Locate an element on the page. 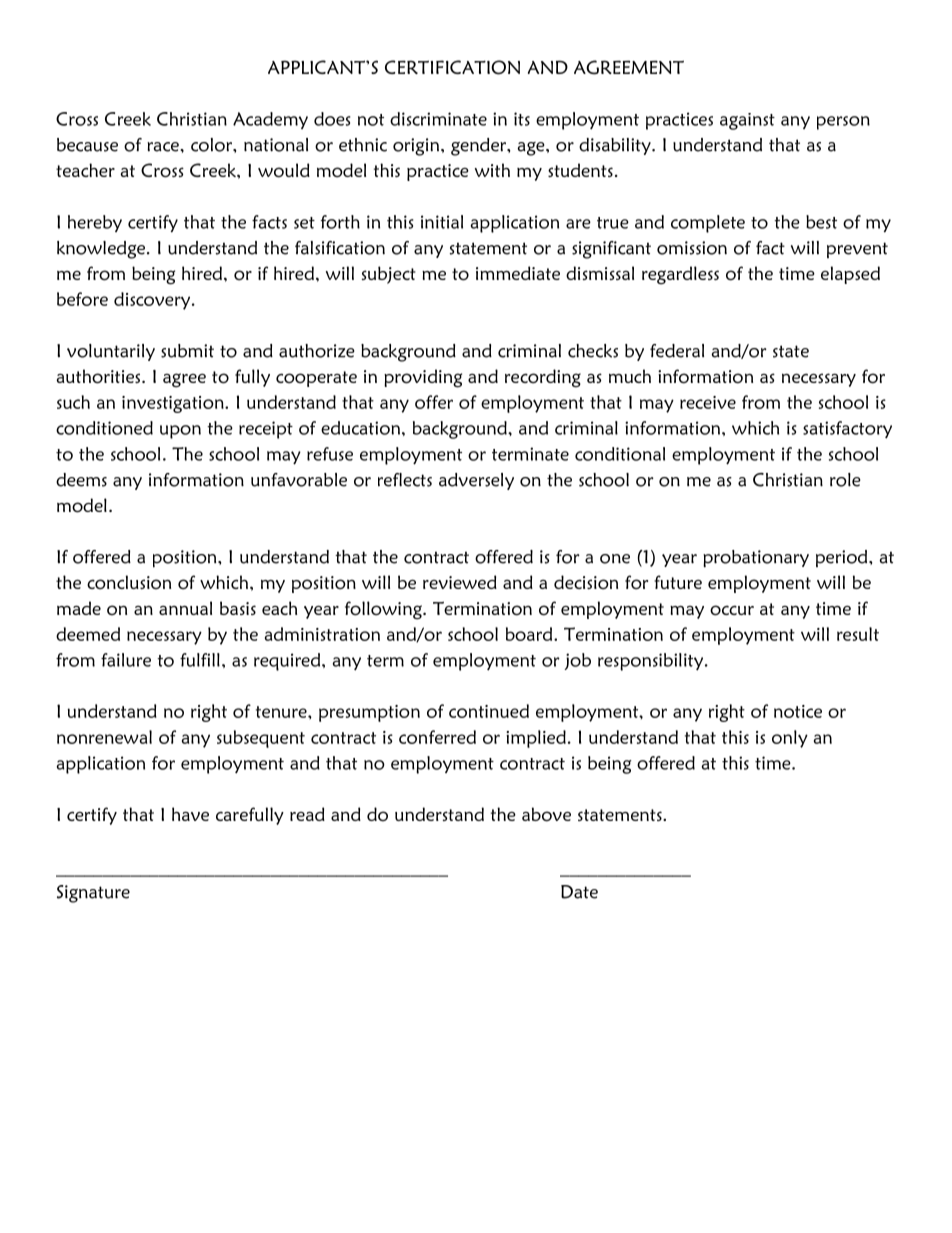 Image resolution: width=952 pixels, height=1233 pixels. against is located at coordinates (747, 121).
